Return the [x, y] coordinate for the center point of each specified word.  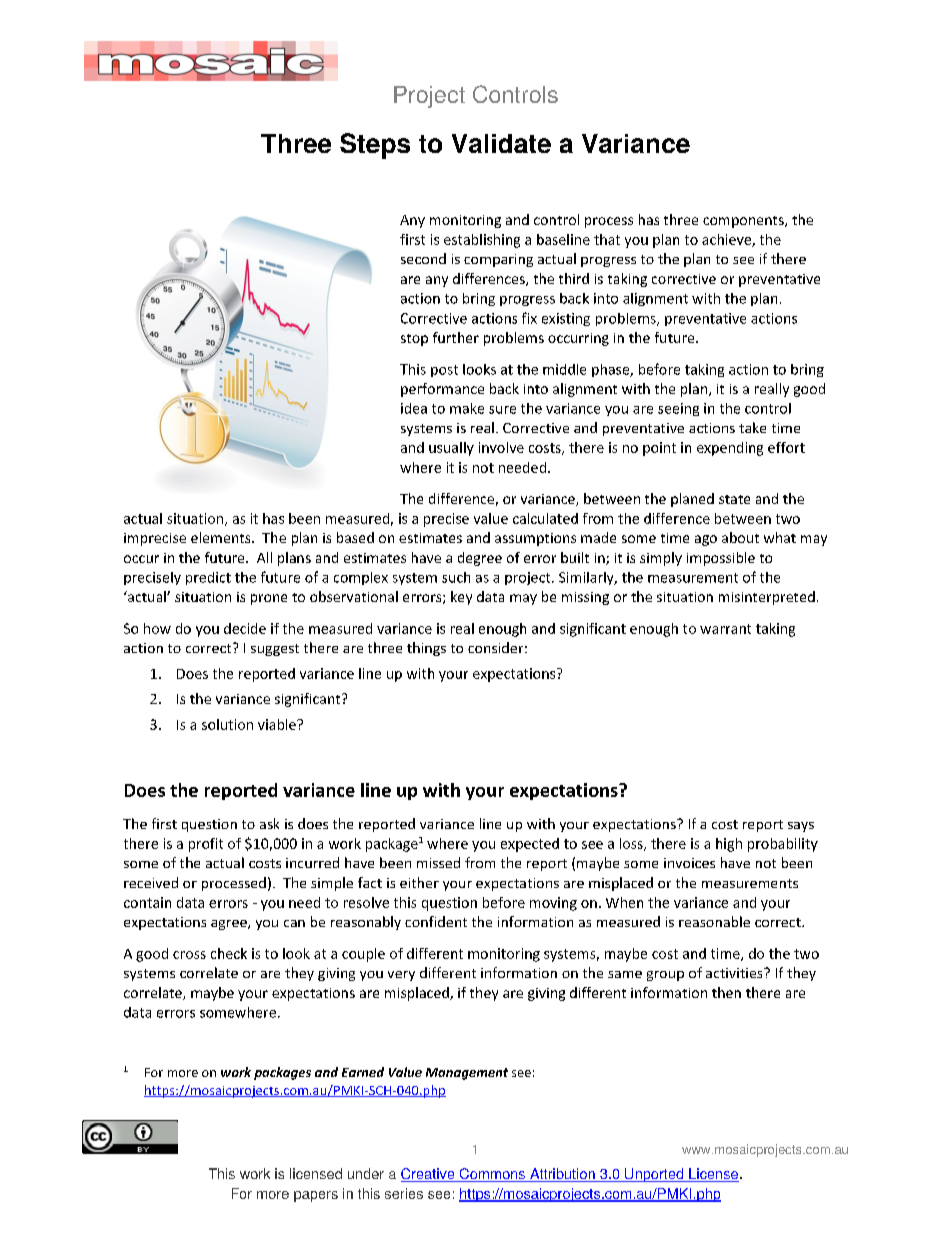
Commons [492, 1175]
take [752, 427]
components [744, 222]
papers [316, 1196]
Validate [501, 143]
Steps [375, 146]
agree [230, 925]
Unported [654, 1175]
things [426, 649]
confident [436, 921]
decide [245, 628]
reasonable [714, 921]
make [467, 408]
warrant [725, 629]
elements [222, 537]
